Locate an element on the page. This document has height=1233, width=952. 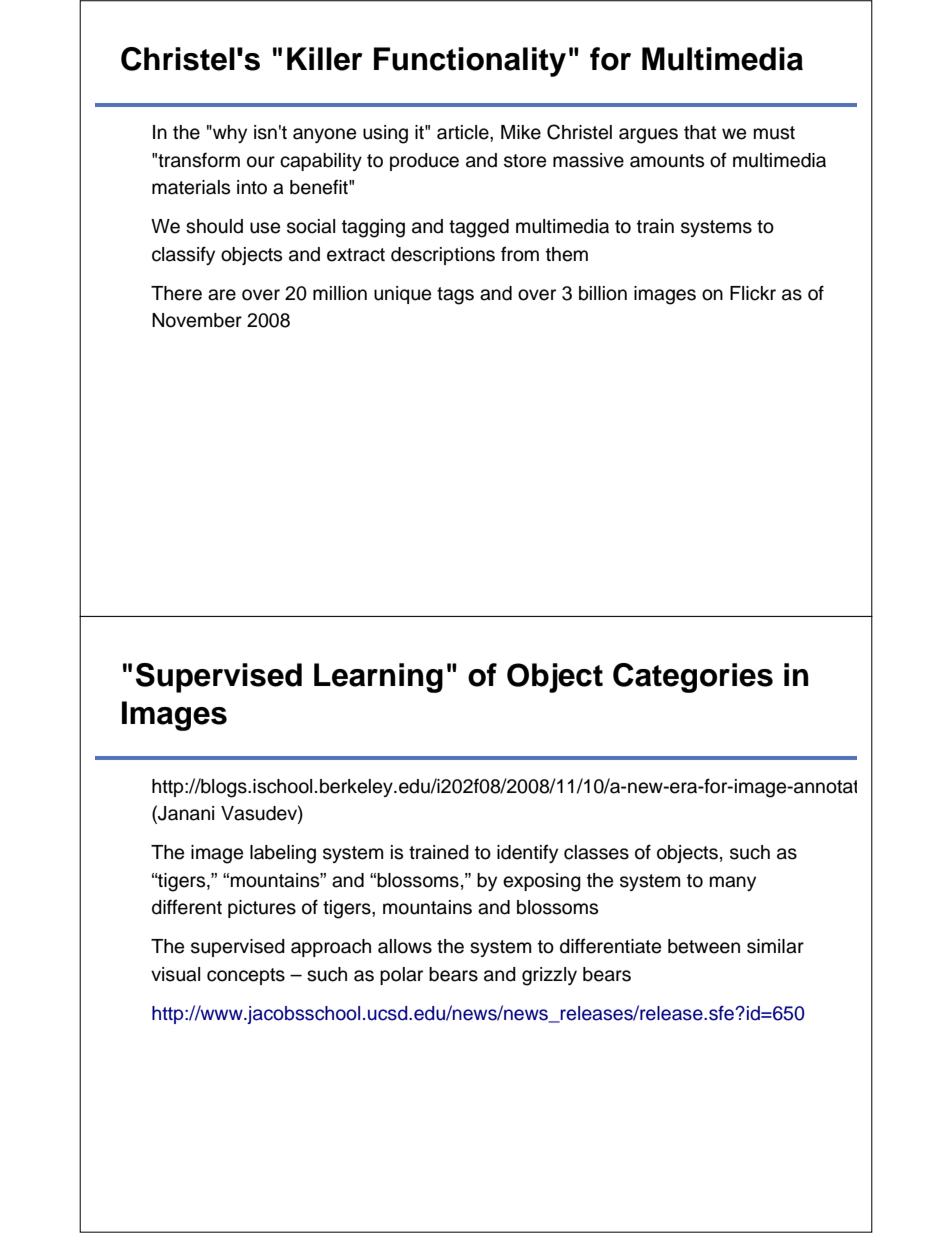
concepts is located at coordinates (246, 976).
